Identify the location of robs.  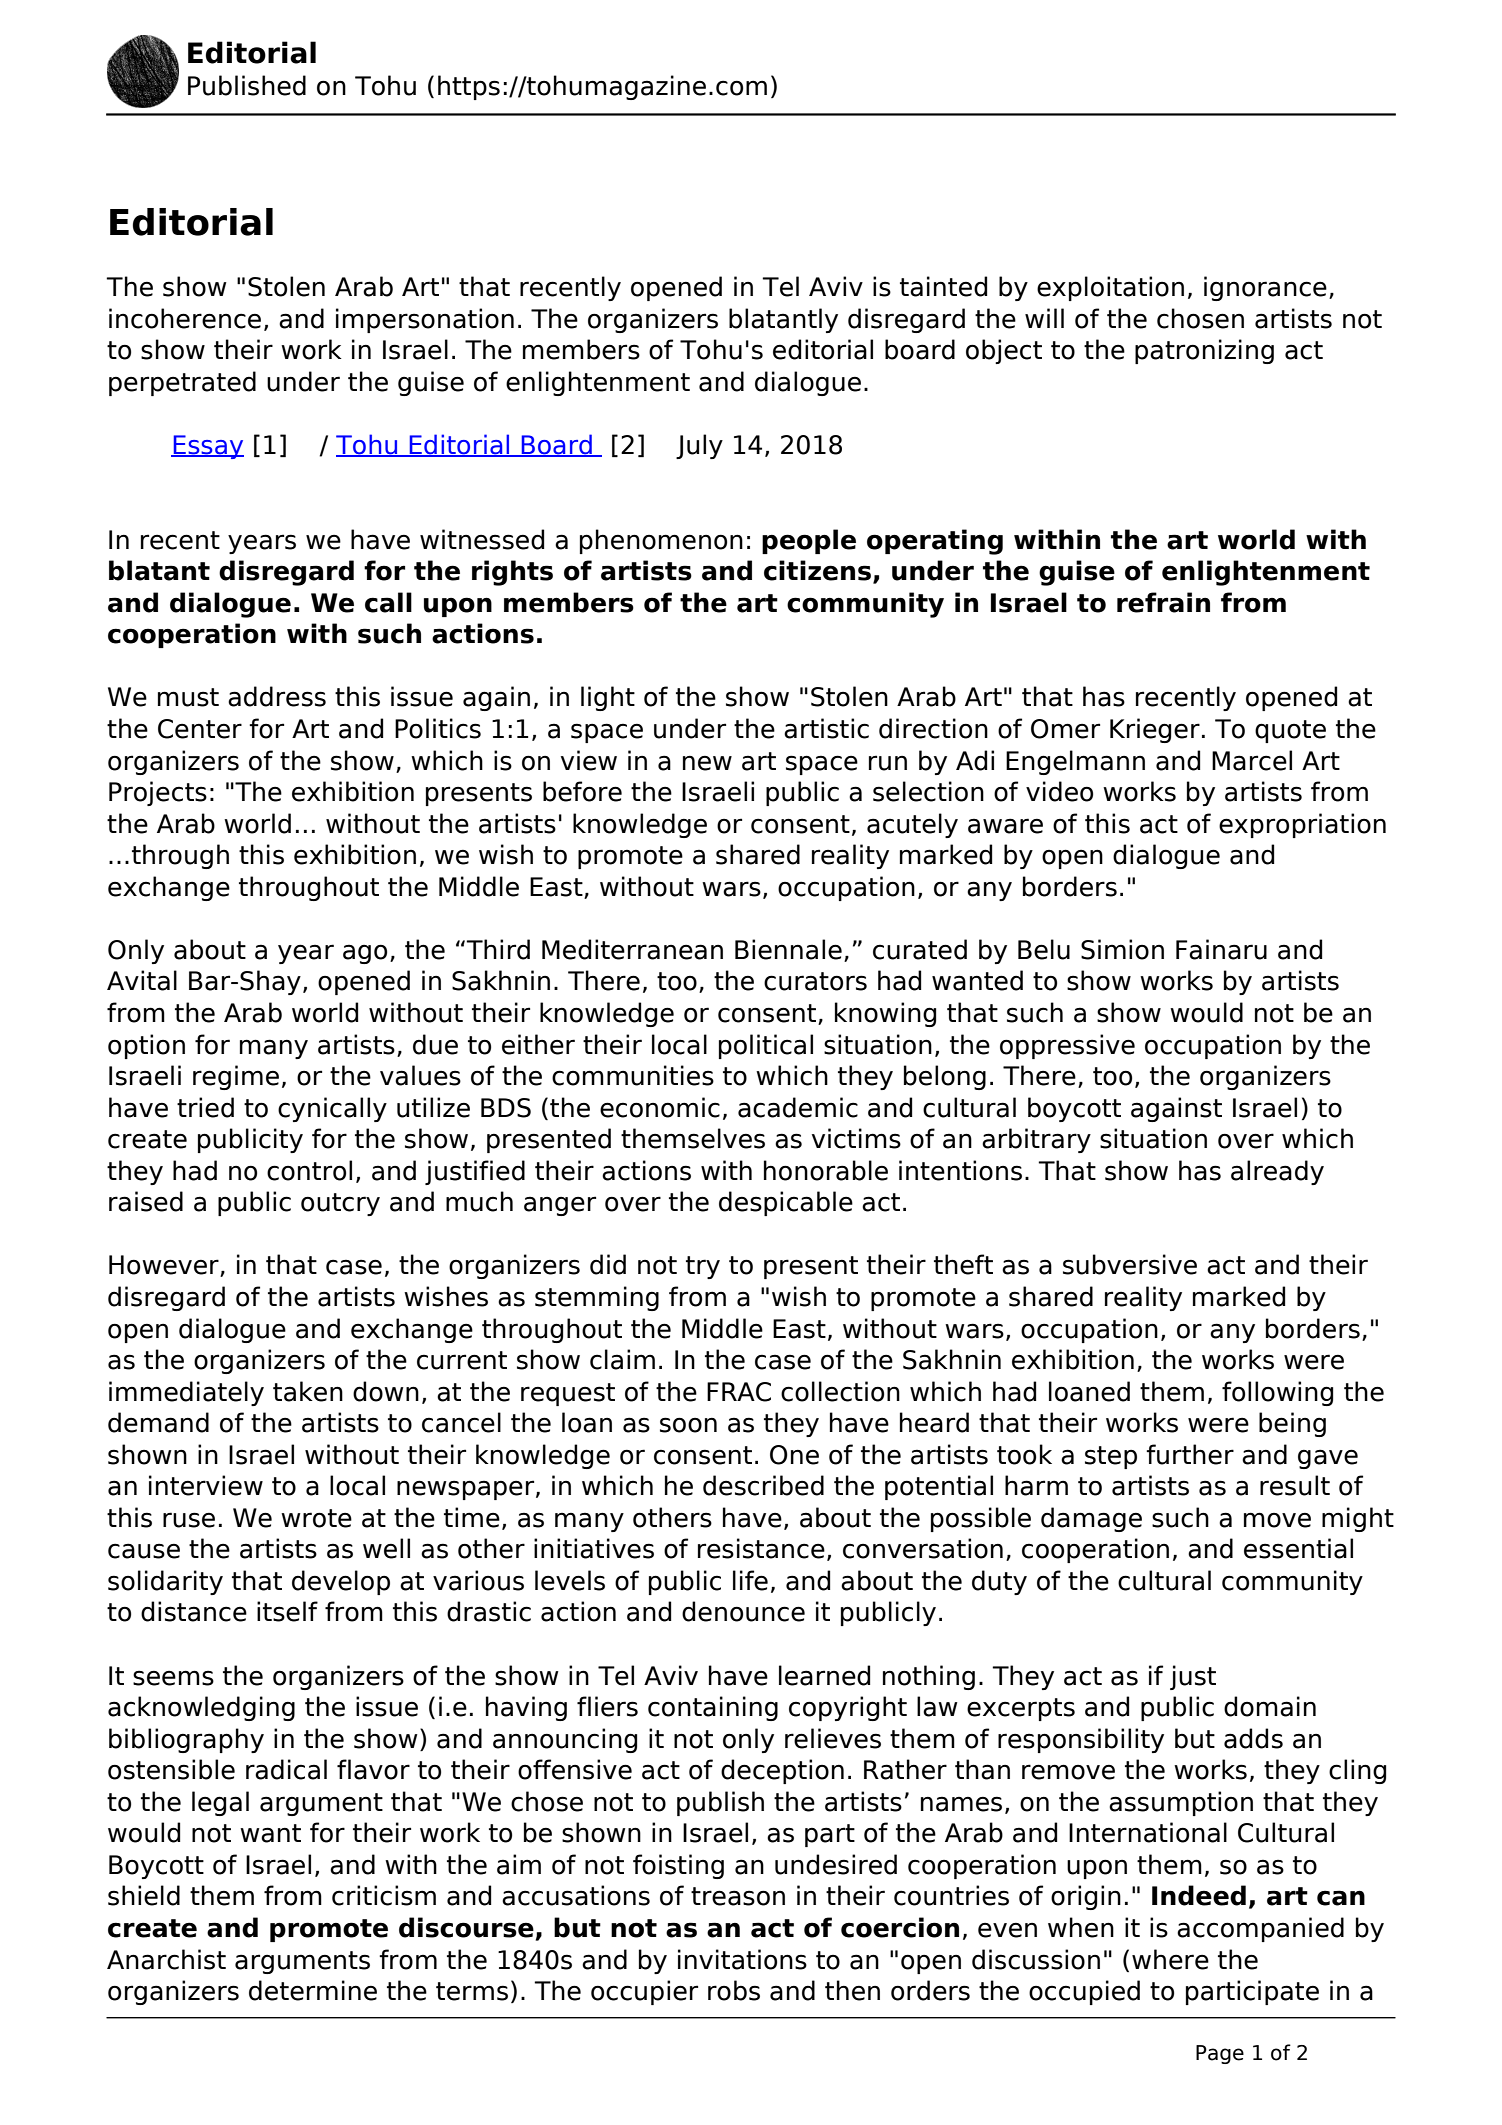
(734, 1990).
